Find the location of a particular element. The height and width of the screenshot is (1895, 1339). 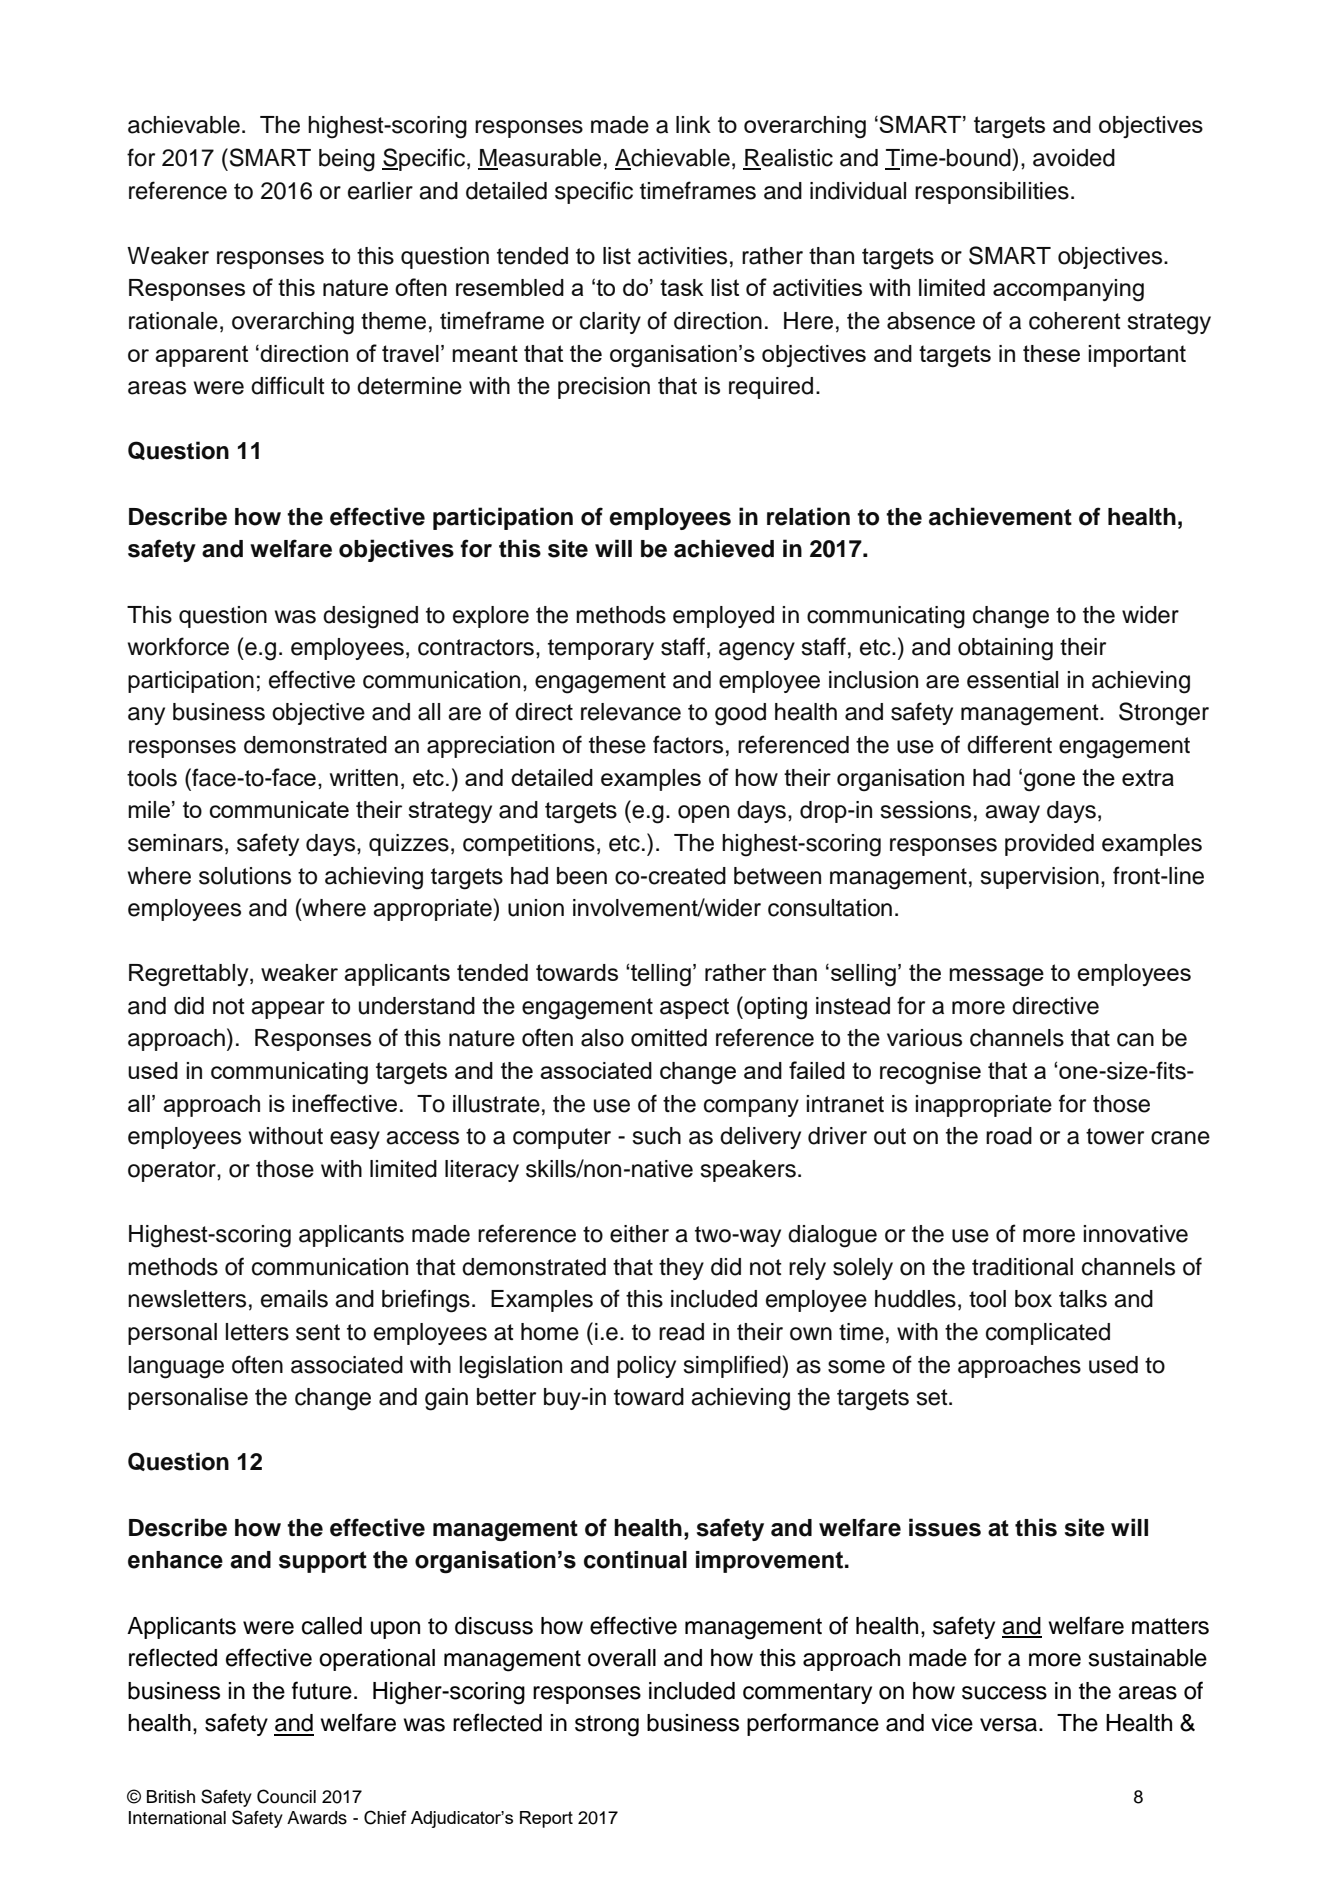

either is located at coordinates (639, 1234).
